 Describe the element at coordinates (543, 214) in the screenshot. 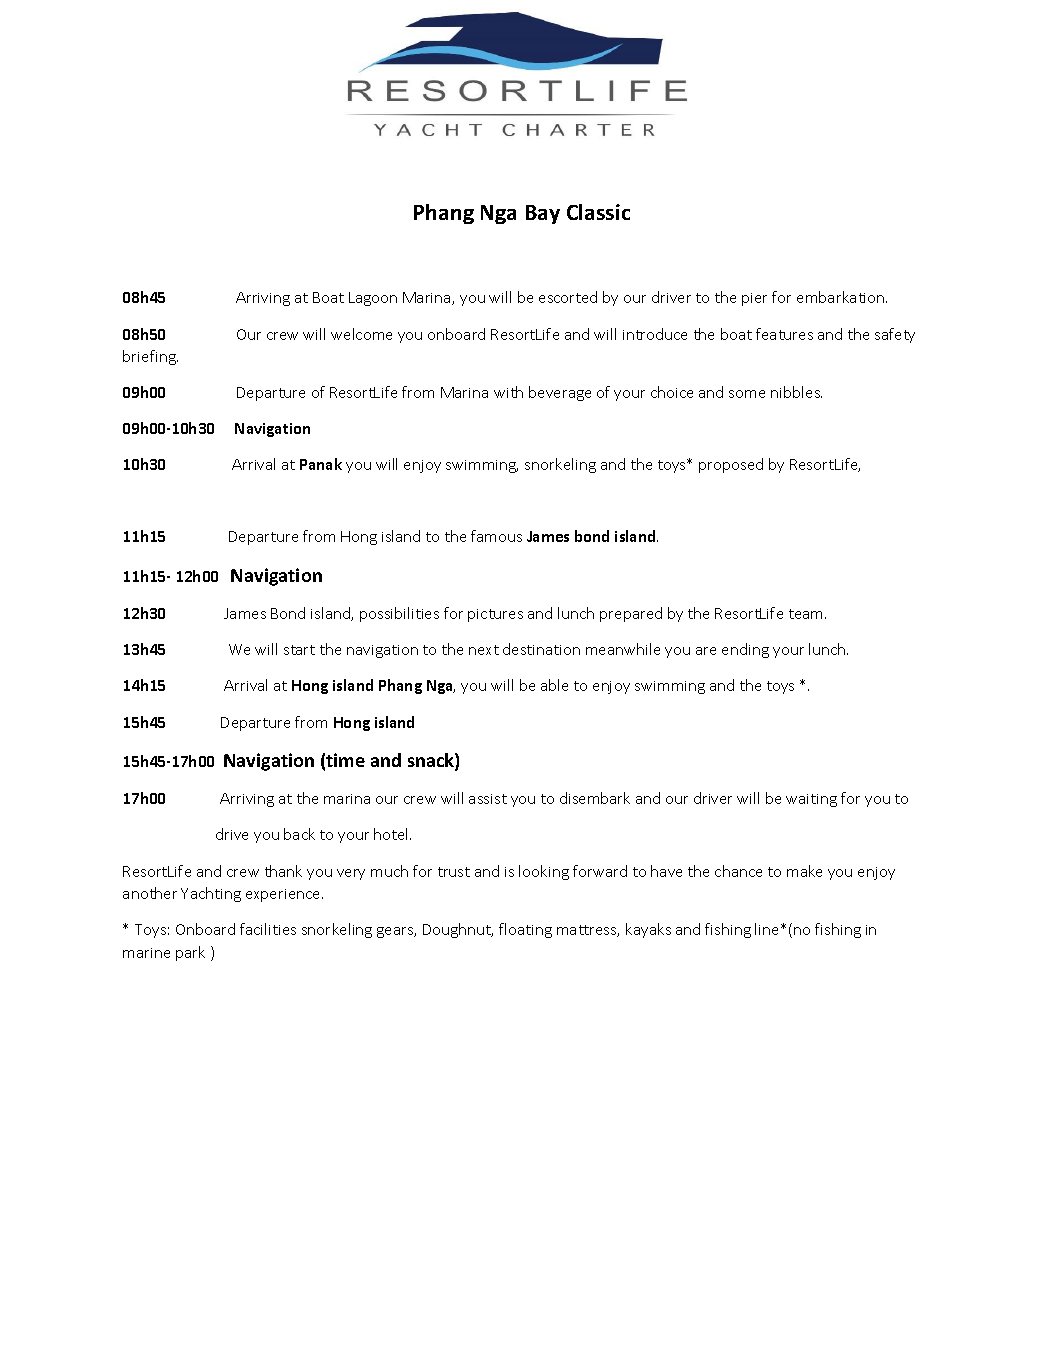

I see `Bay` at that location.
